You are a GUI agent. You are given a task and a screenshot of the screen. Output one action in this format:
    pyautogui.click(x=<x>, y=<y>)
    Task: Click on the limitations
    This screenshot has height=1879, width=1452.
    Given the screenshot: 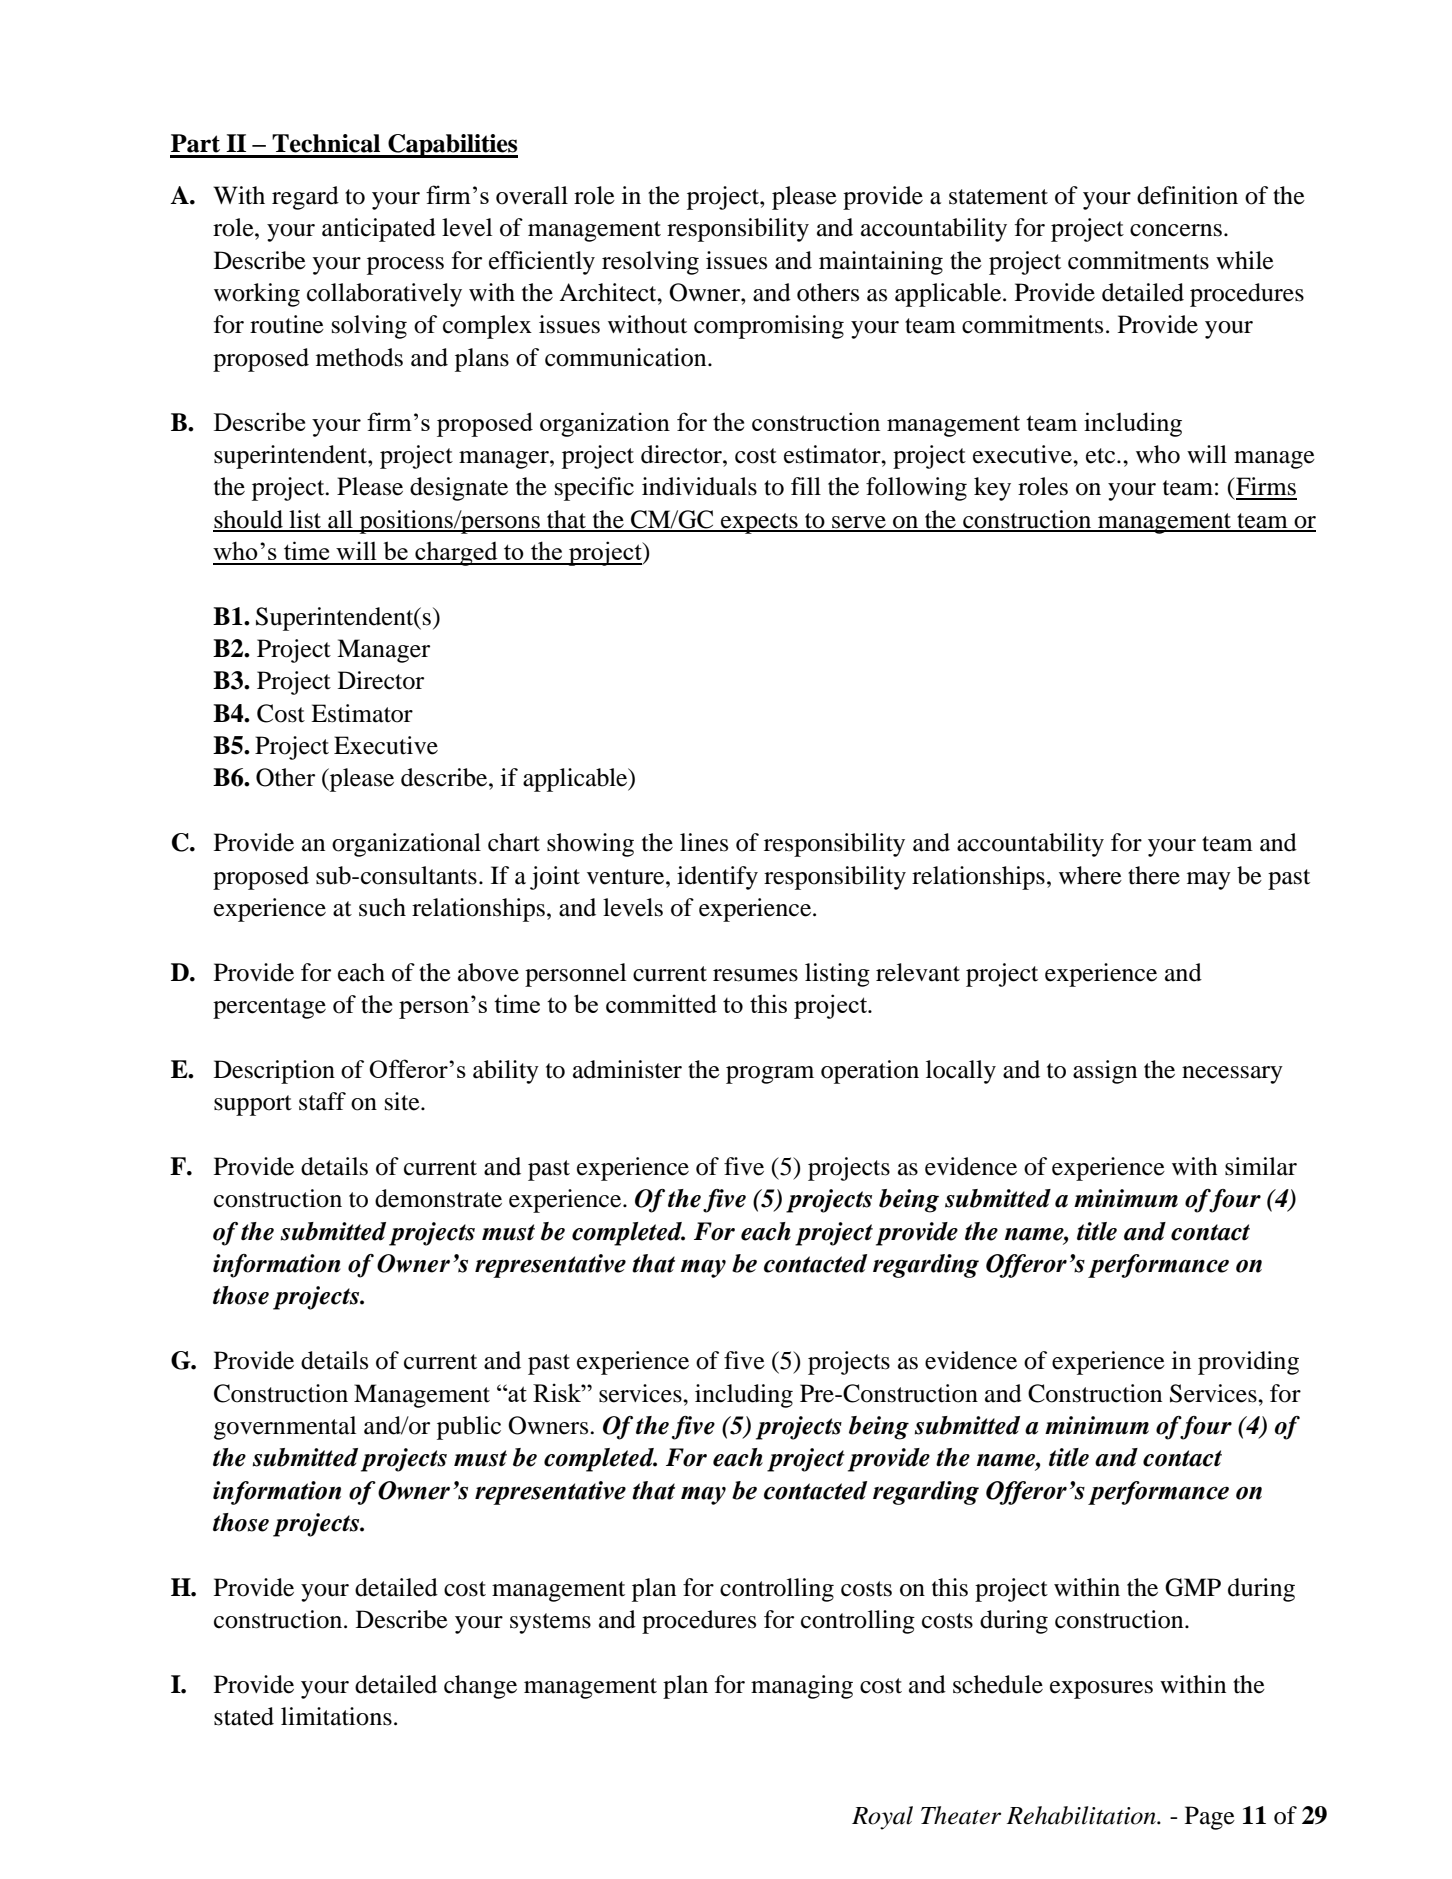 What is the action you would take?
    pyautogui.click(x=336, y=1716)
